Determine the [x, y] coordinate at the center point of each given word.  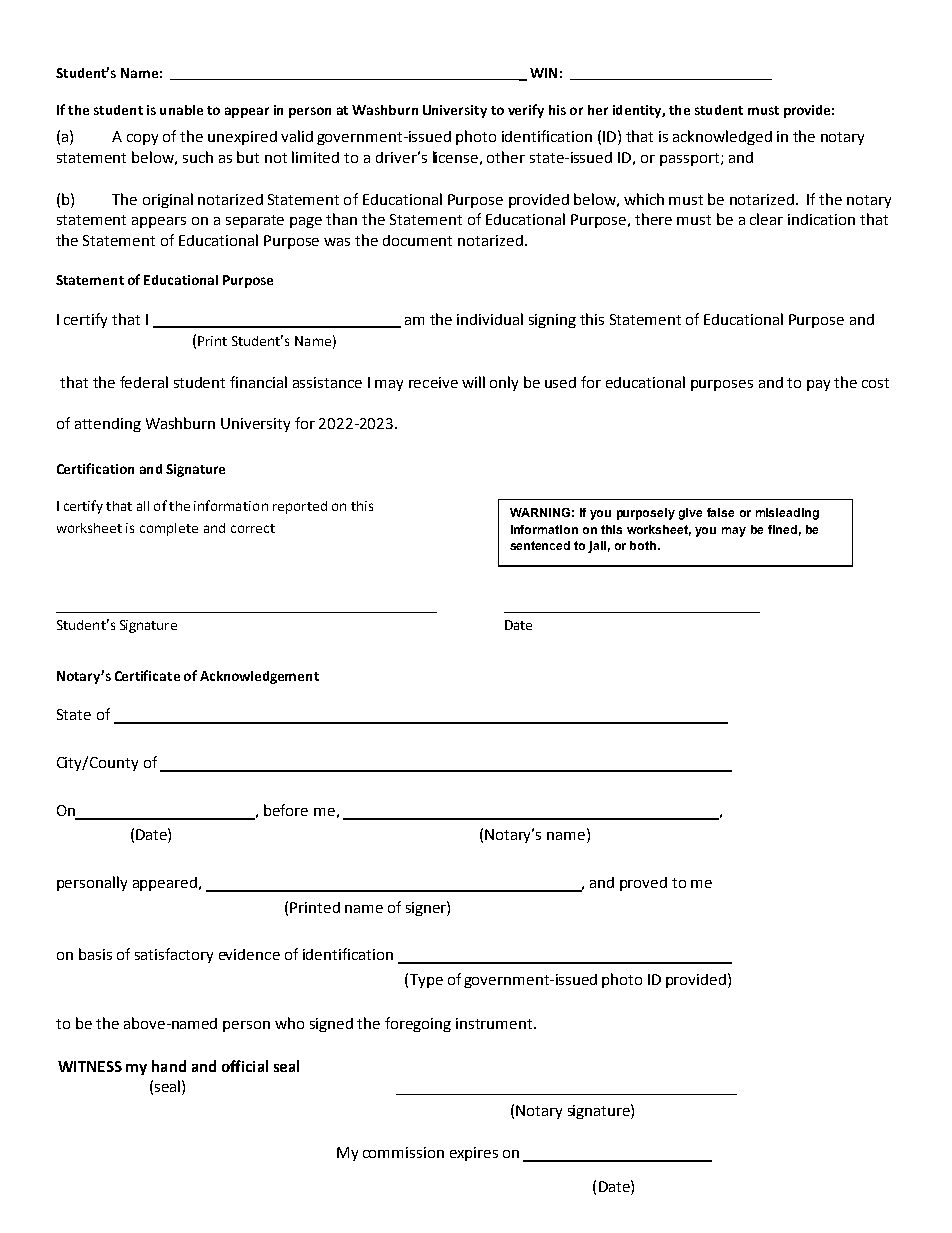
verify [526, 111]
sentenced [540, 545]
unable [181, 110]
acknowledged [722, 137]
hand [169, 1066]
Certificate [147, 675]
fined [782, 529]
